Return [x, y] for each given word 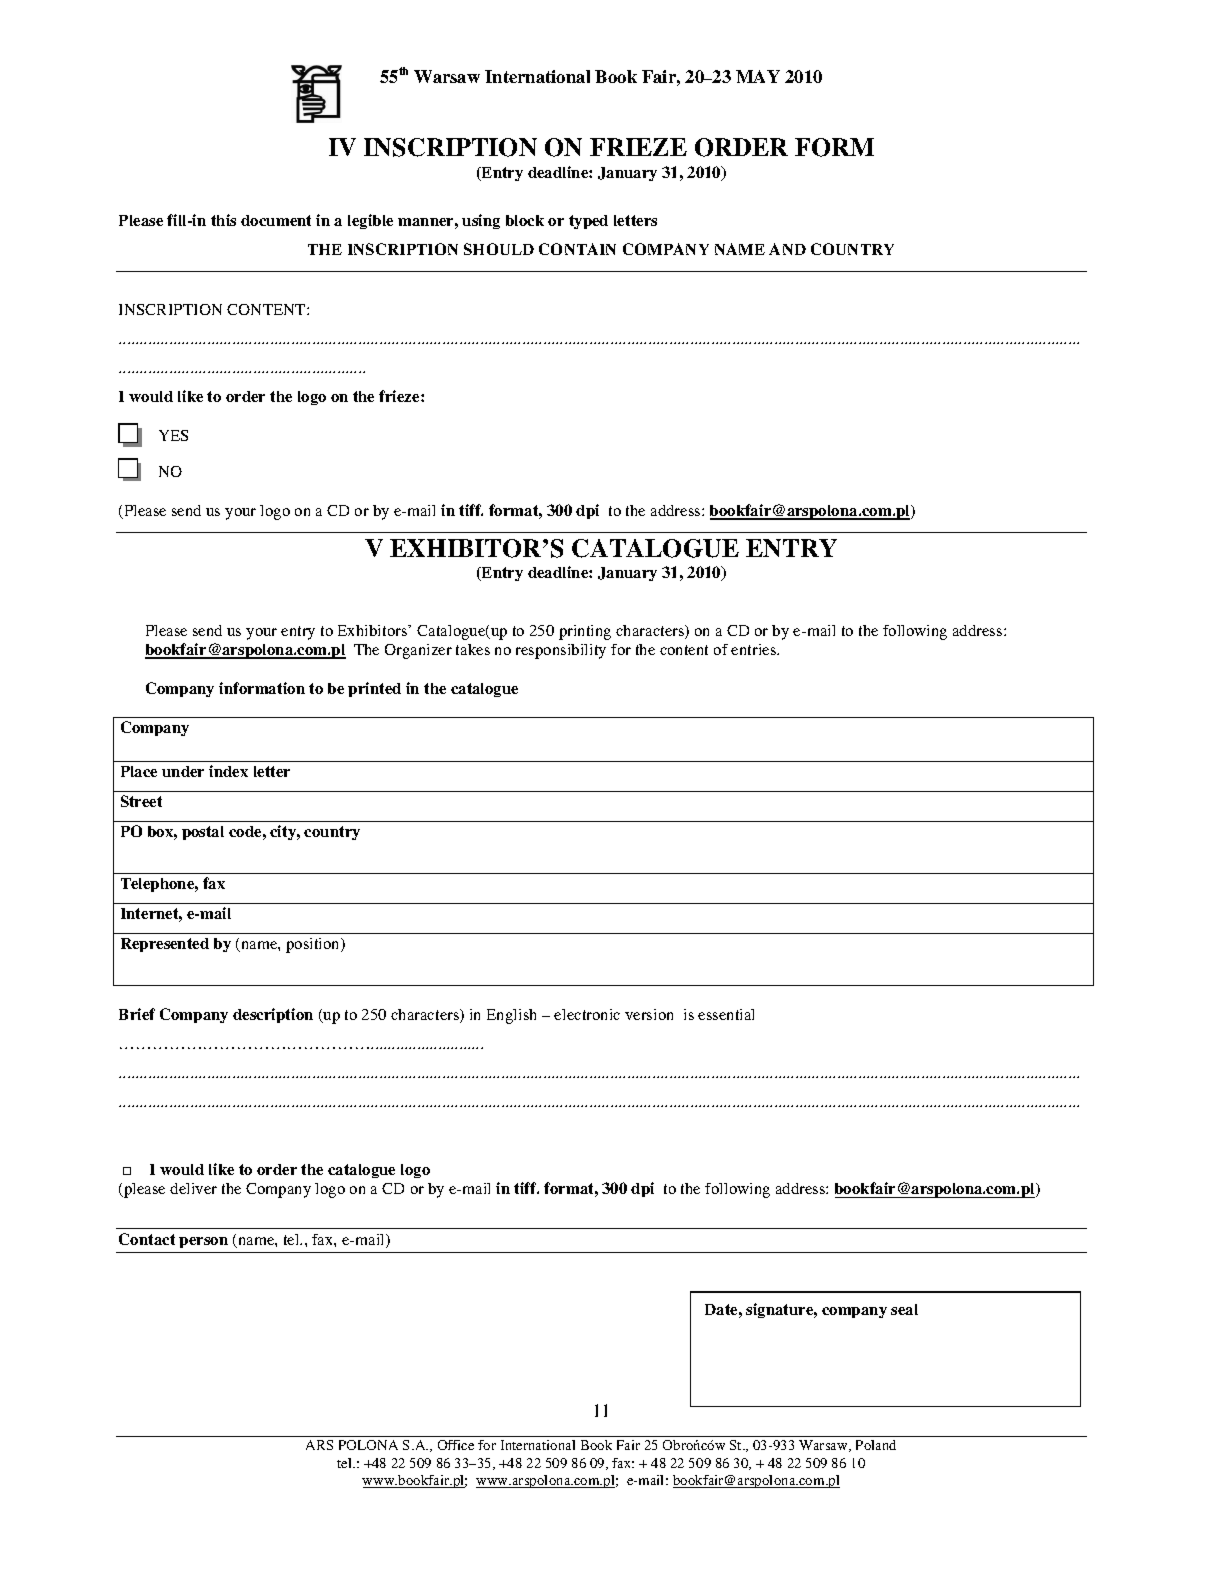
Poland [876, 1445]
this [223, 220]
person [203, 1242]
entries [755, 649]
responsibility [561, 651]
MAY [758, 76]
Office [456, 1445]
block [525, 220]
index [228, 771]
